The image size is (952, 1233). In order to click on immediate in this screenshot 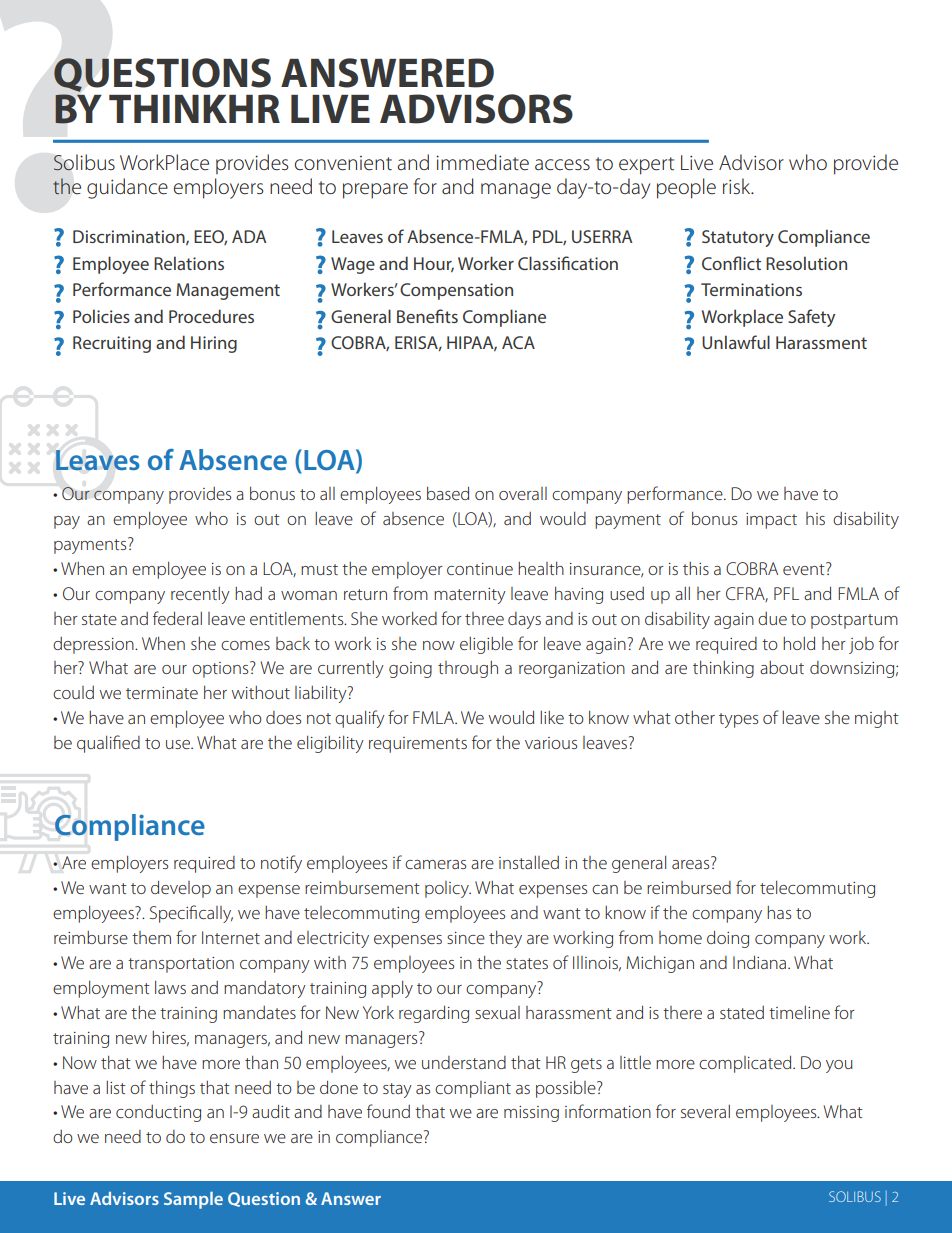, I will do `click(482, 162)`.
